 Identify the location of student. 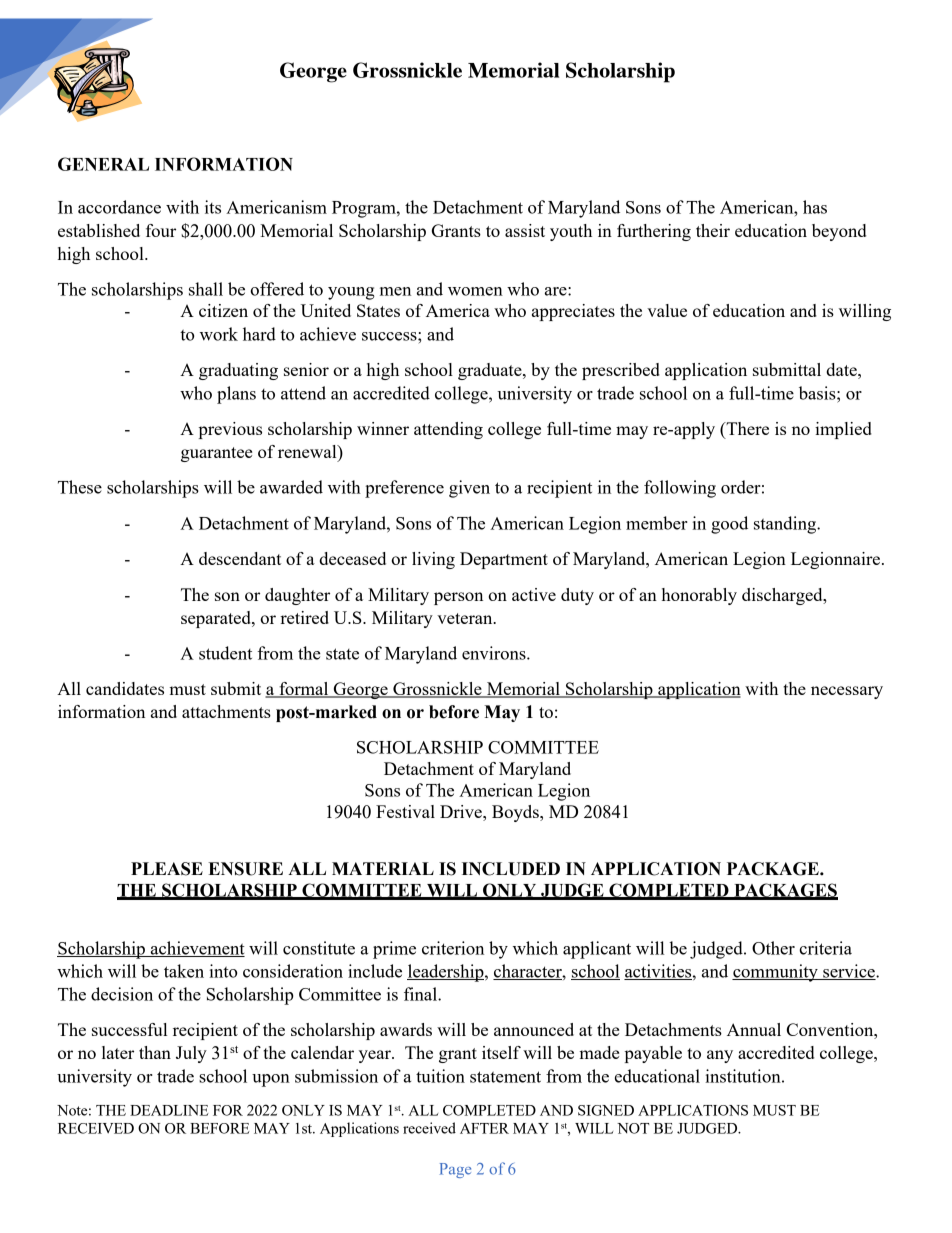
(225, 653).
